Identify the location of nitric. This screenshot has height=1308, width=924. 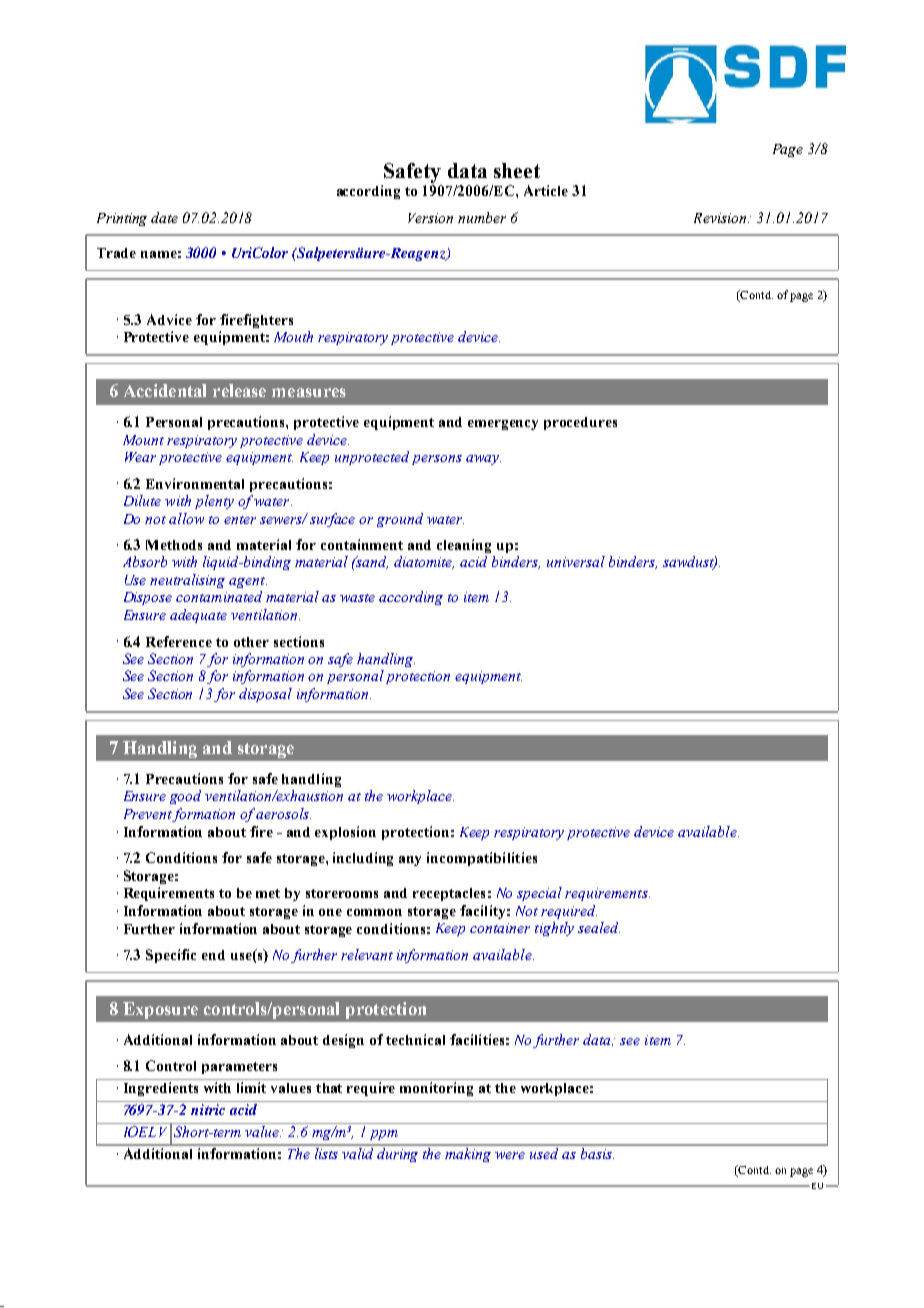
(208, 1109).
